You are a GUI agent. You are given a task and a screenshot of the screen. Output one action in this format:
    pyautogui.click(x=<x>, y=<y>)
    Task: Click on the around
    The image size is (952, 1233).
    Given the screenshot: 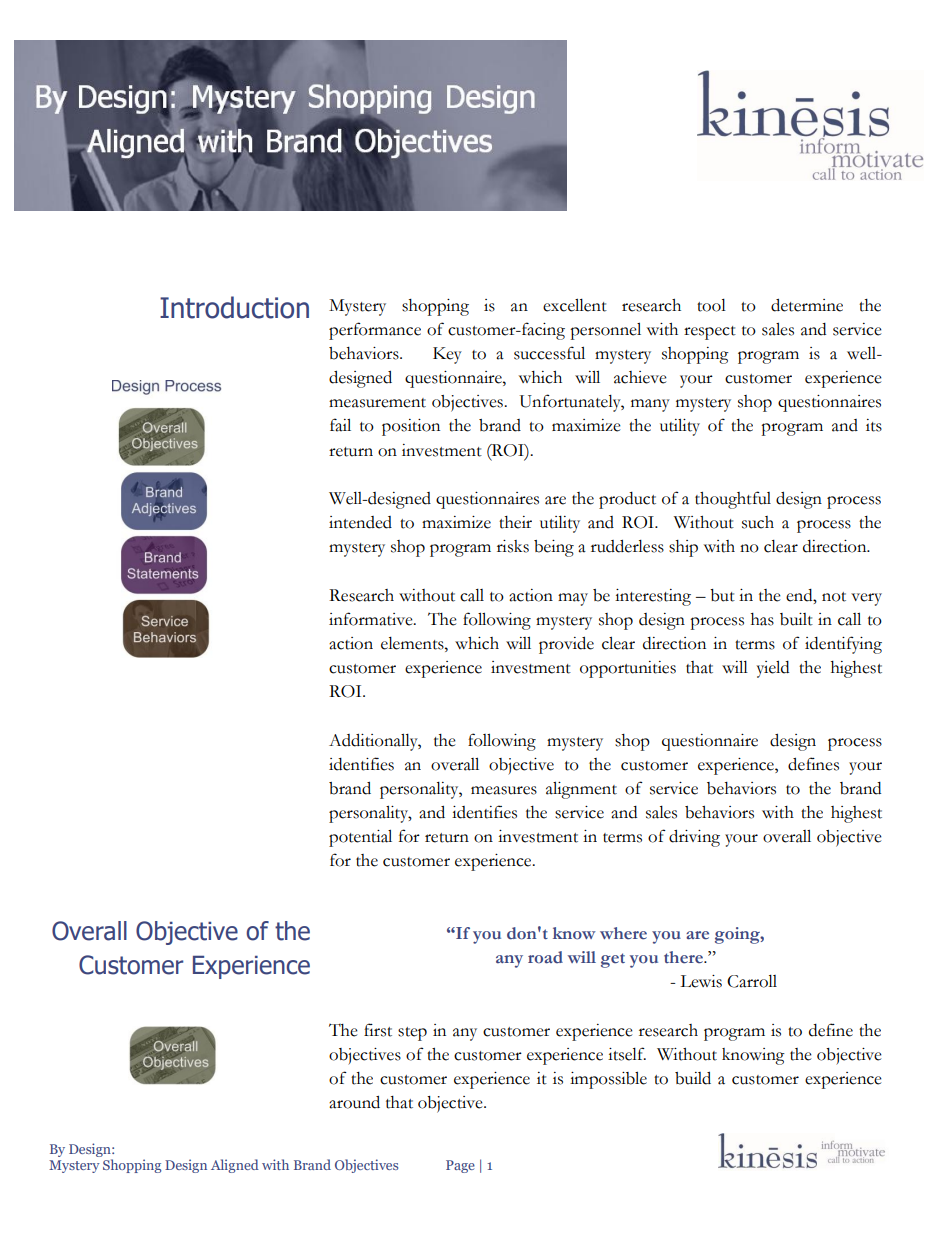 What is the action you would take?
    pyautogui.click(x=354, y=1102)
